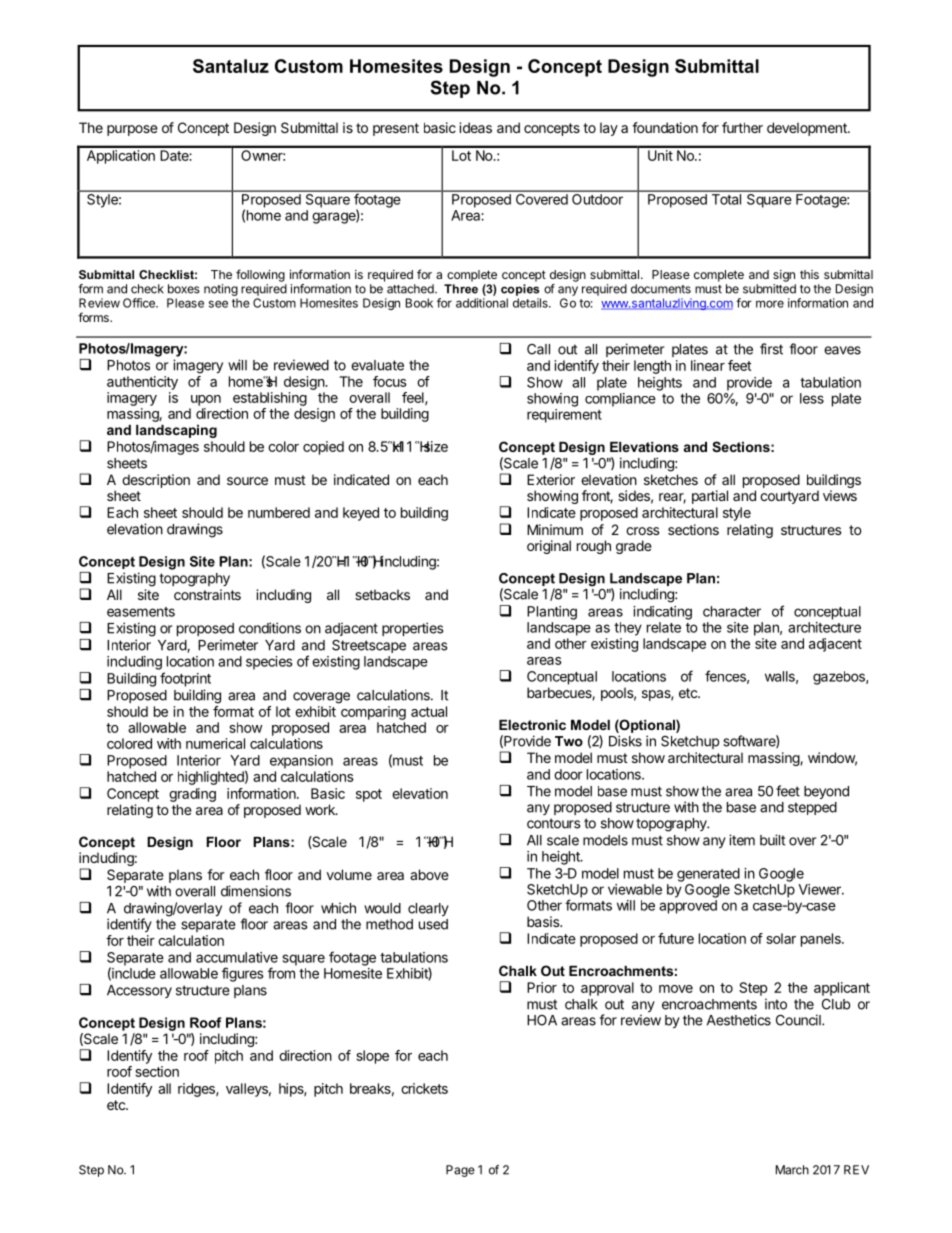  What do you see at coordinates (185, 679) in the image?
I see `footprint` at bounding box center [185, 679].
